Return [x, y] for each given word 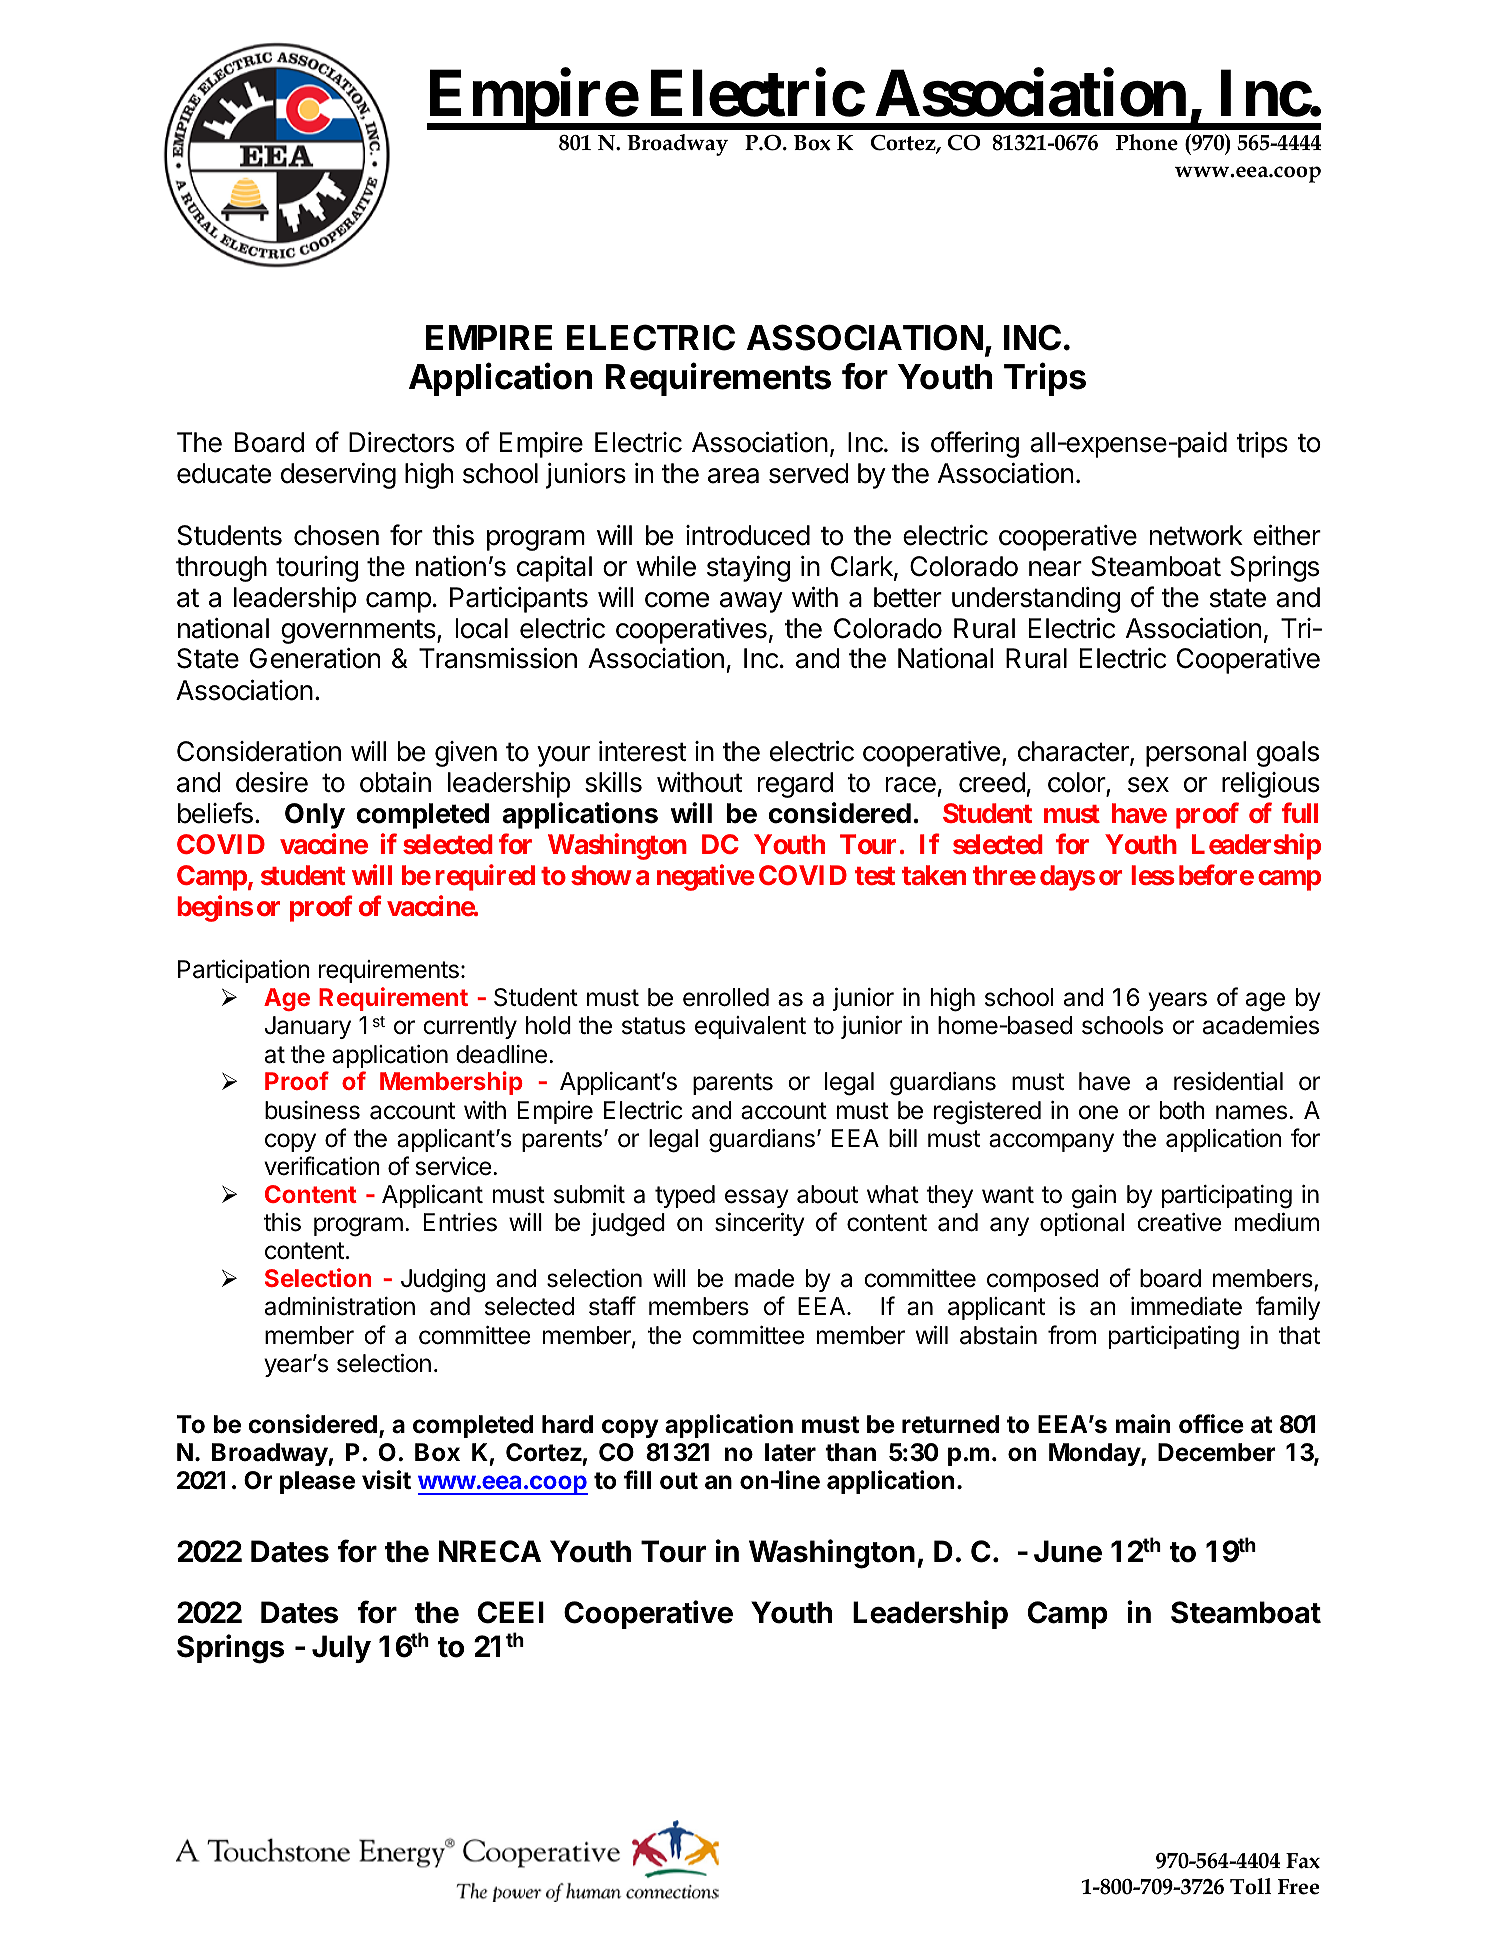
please [317, 1482]
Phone [1147, 142]
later [790, 1452]
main [1143, 1424]
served [809, 473]
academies [1261, 1025]
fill [637, 1479]
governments [359, 631]
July [341, 1649]
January [308, 1027]
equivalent [750, 1027]
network [1196, 535]
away [751, 602]
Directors [401, 442]
